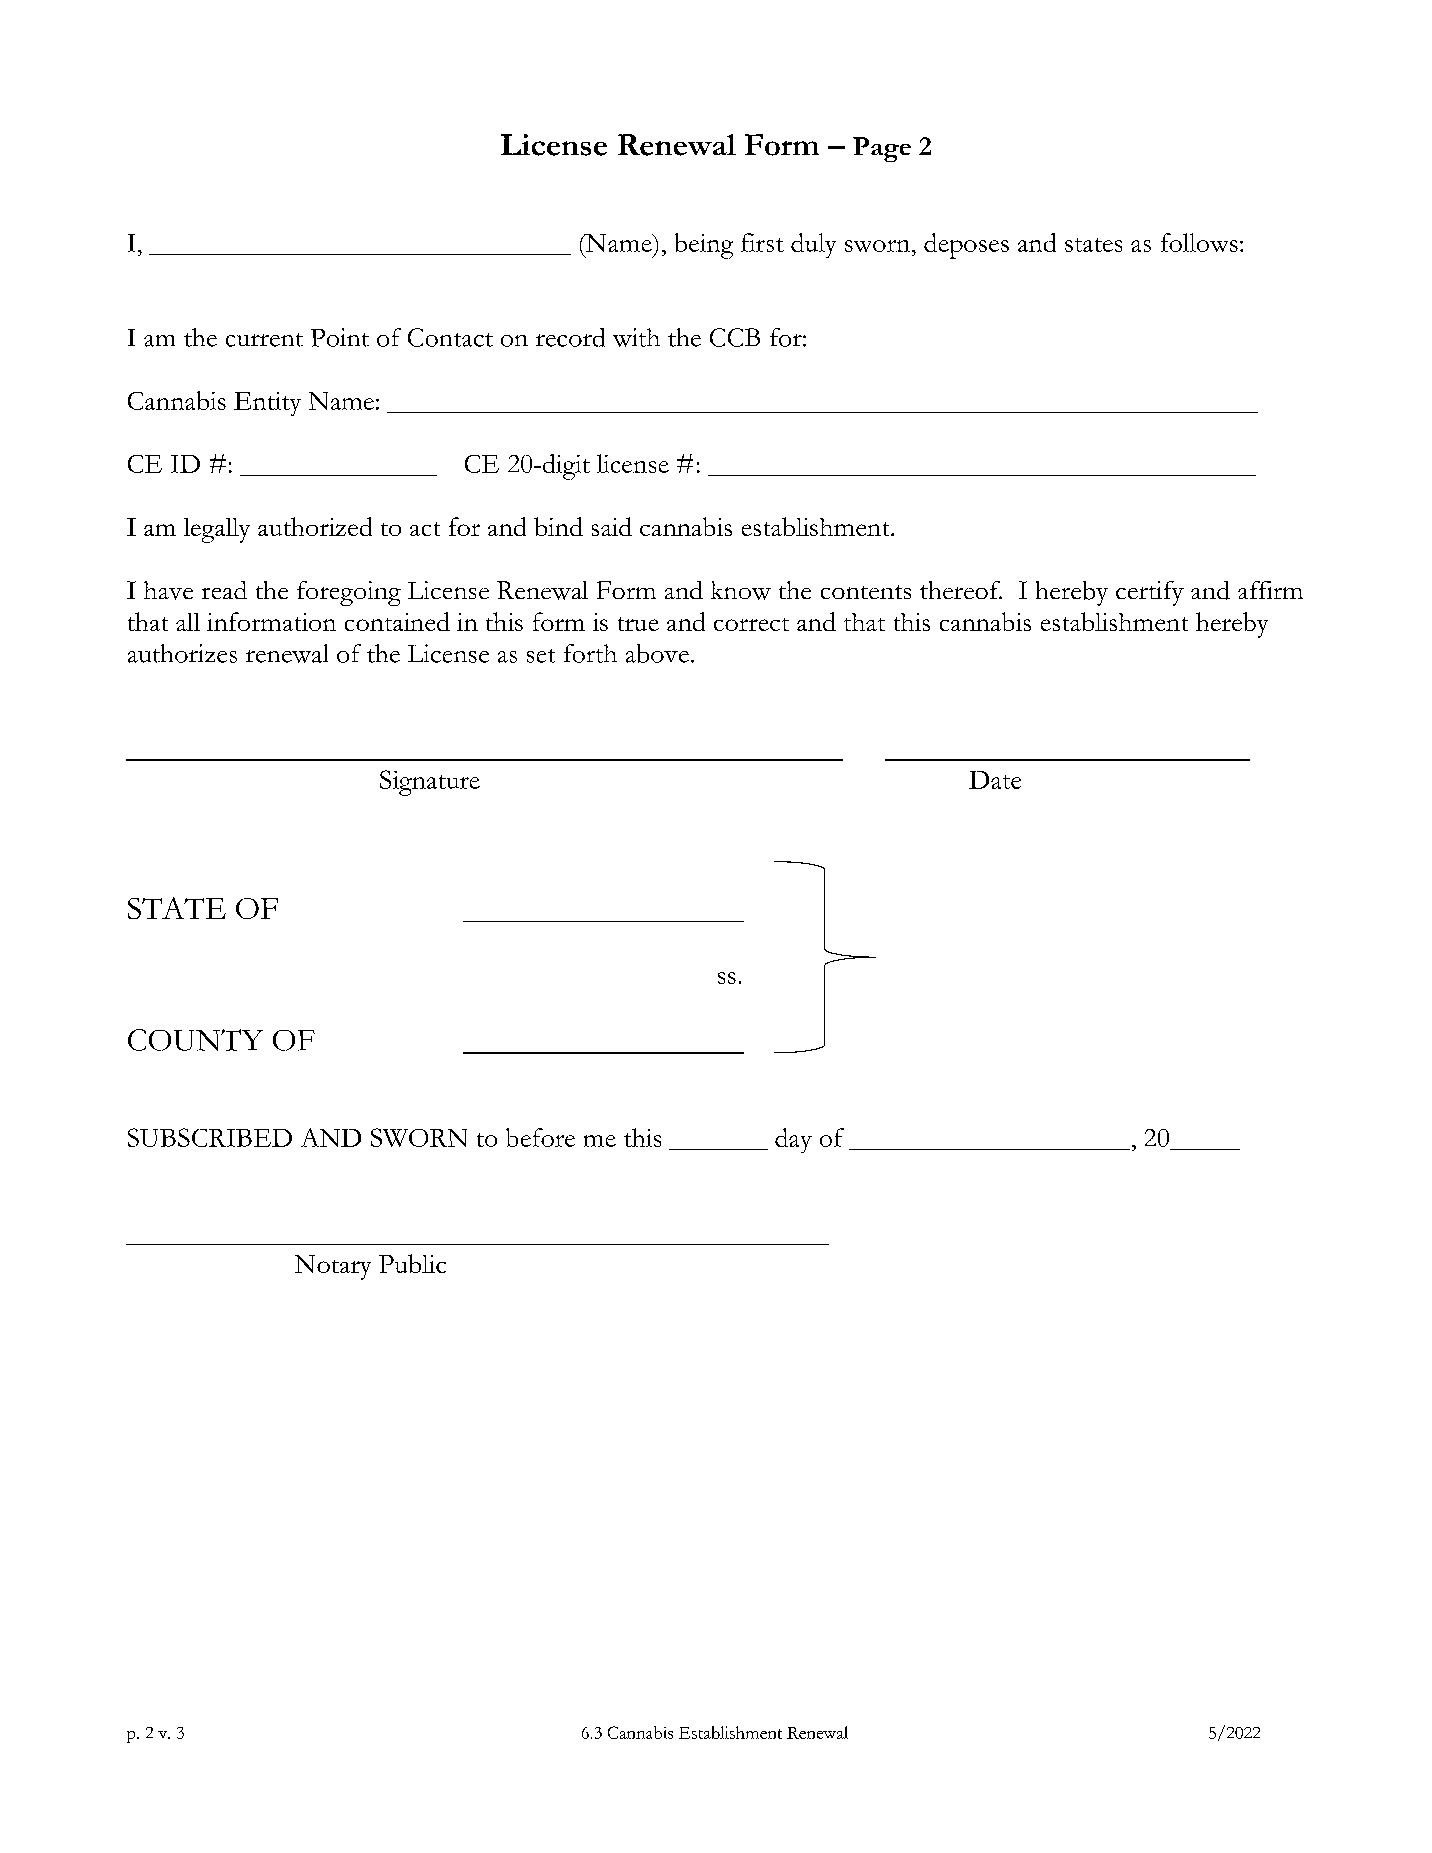 This screenshot has height=1853, width=1432. I want to click on Date, so click(995, 780).
